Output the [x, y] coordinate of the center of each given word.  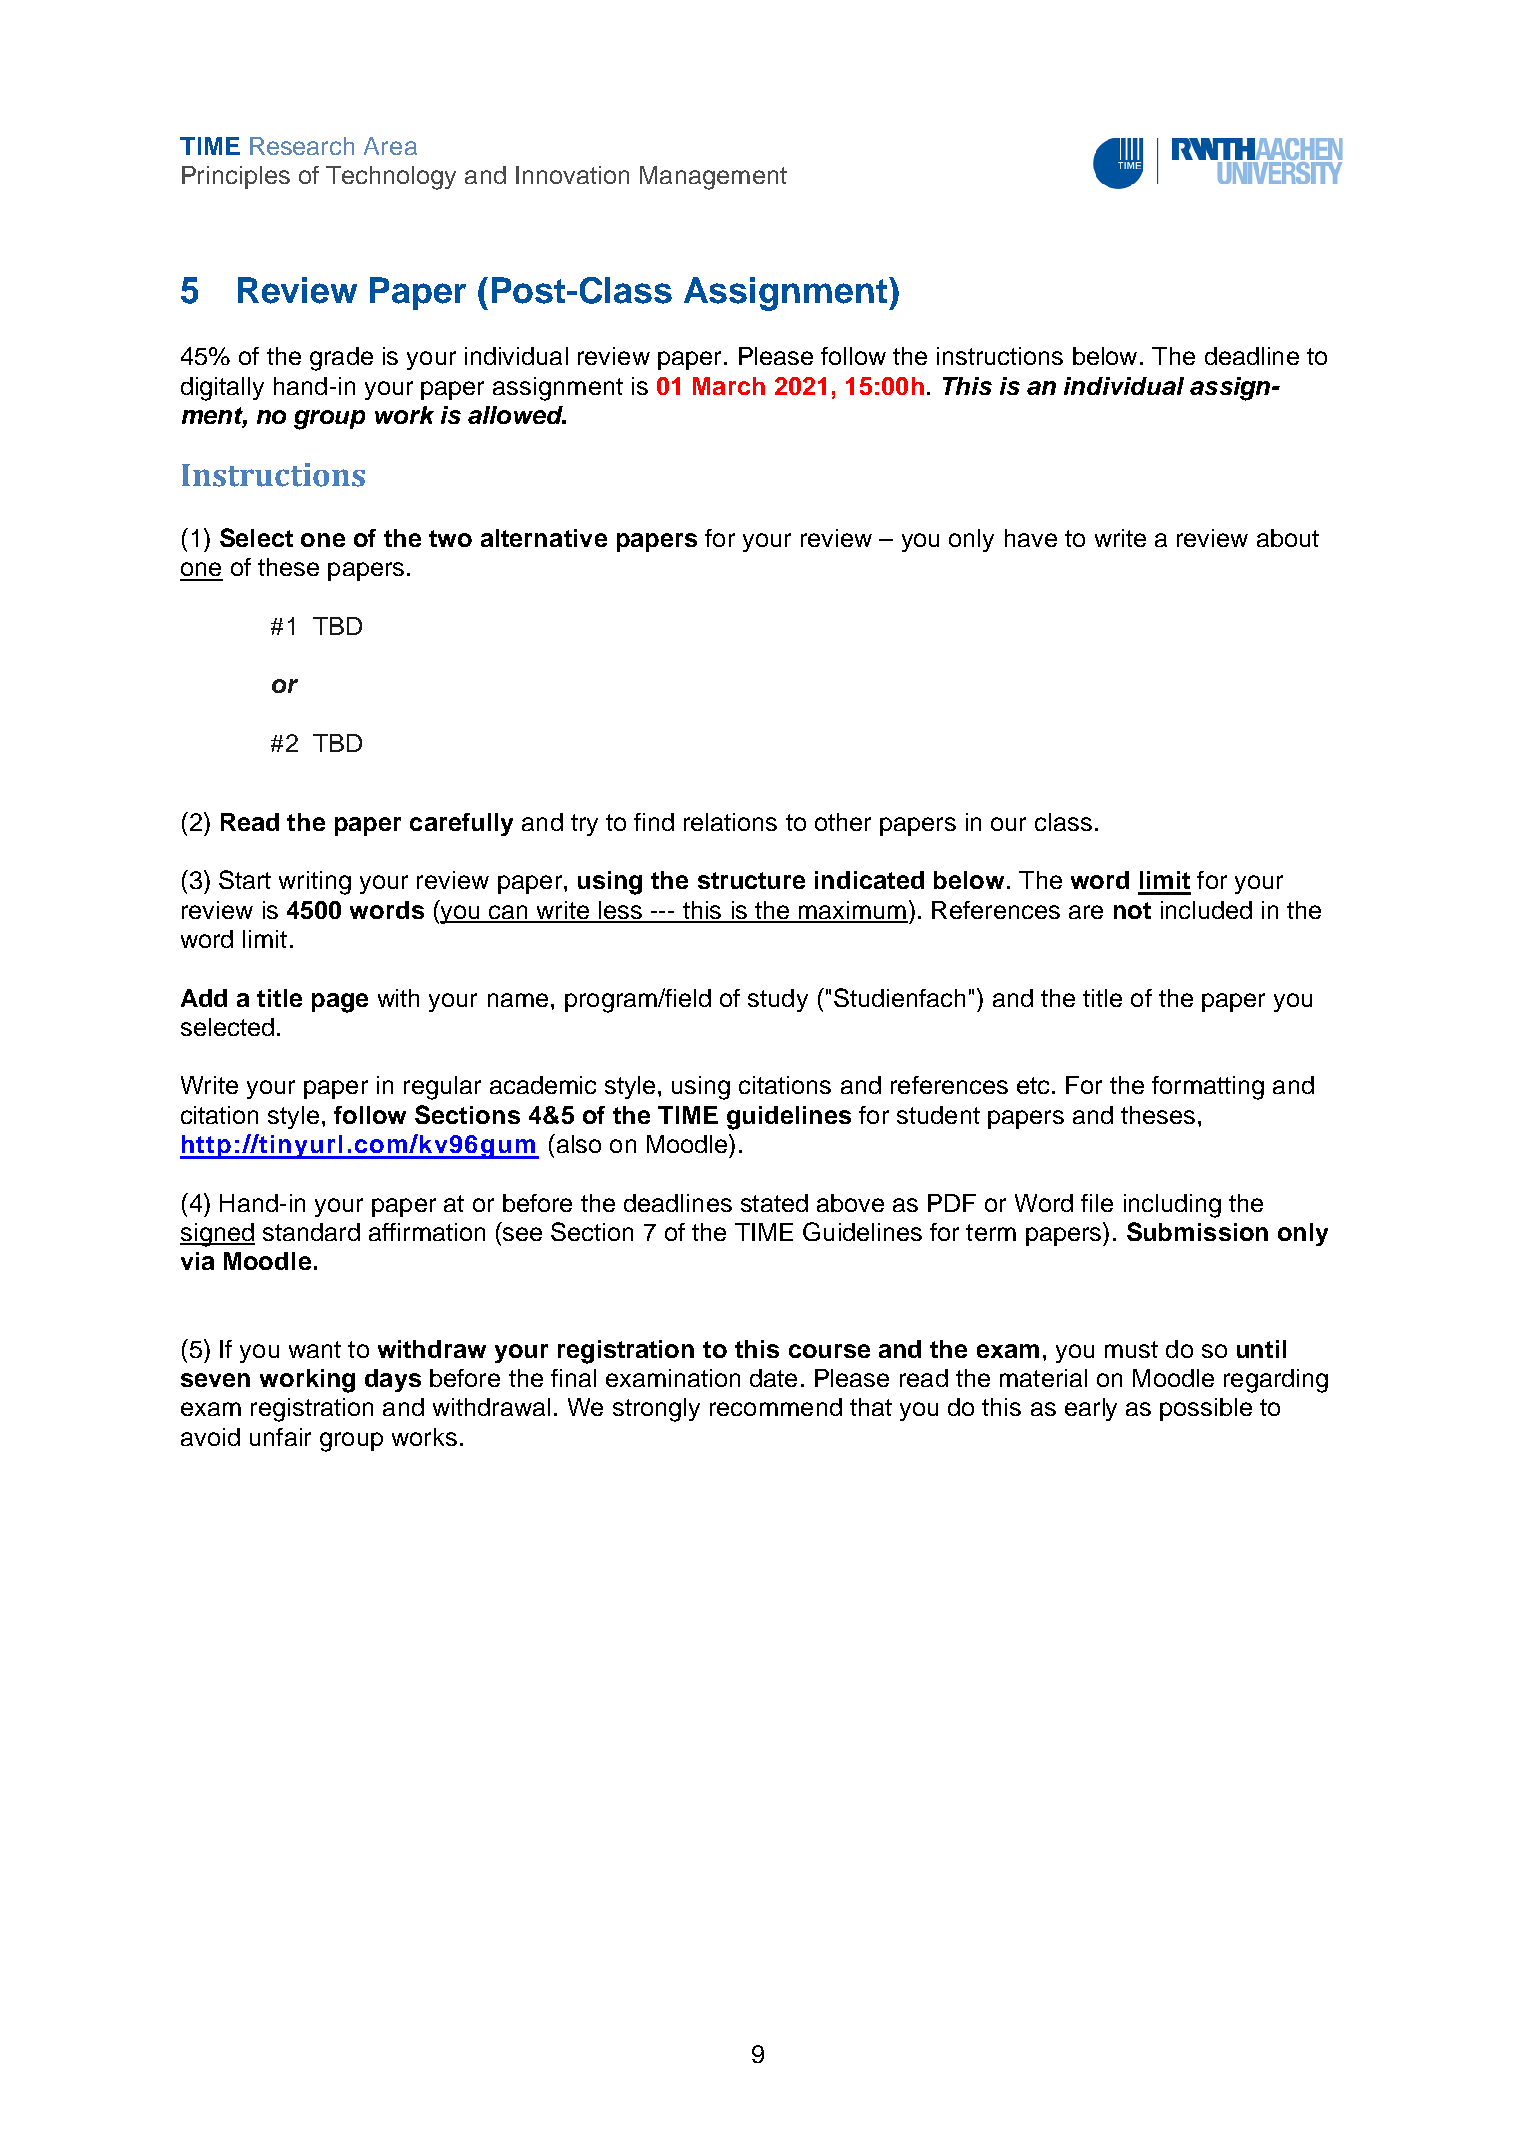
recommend [776, 1407]
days [393, 1380]
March [729, 386]
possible [1206, 1409]
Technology [391, 178]
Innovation [572, 175]
